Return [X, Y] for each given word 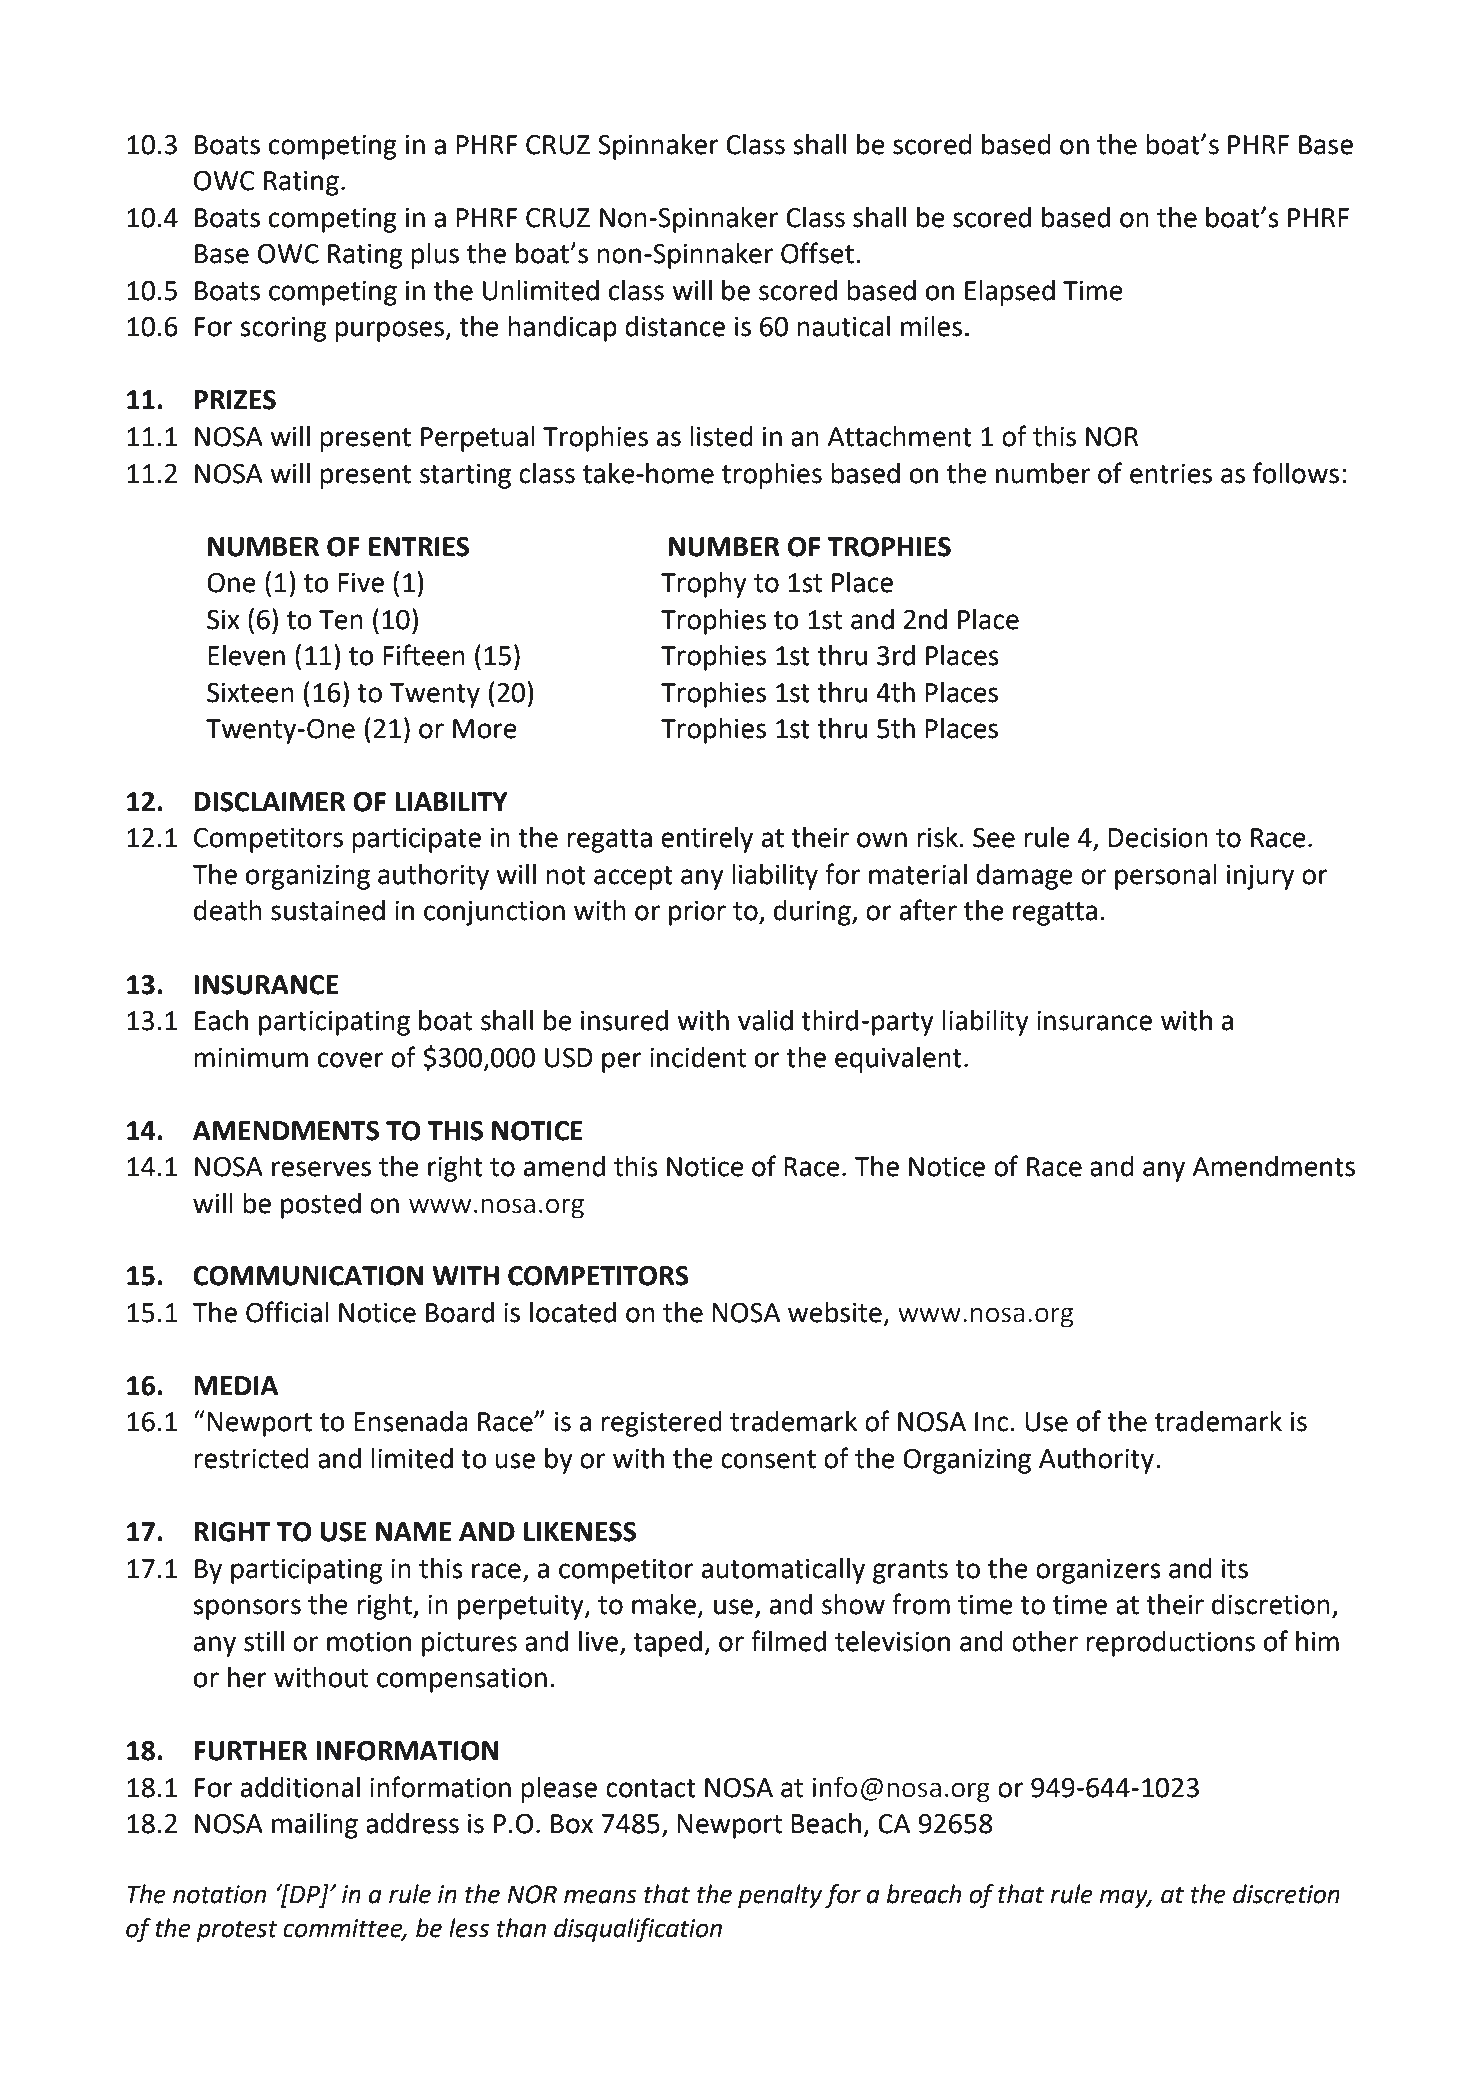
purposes [390, 331]
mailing [315, 1826]
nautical [843, 326]
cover [351, 1060]
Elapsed [1010, 293]
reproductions [1170, 1644]
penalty [780, 1896]
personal [1166, 877]
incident [698, 1057]
